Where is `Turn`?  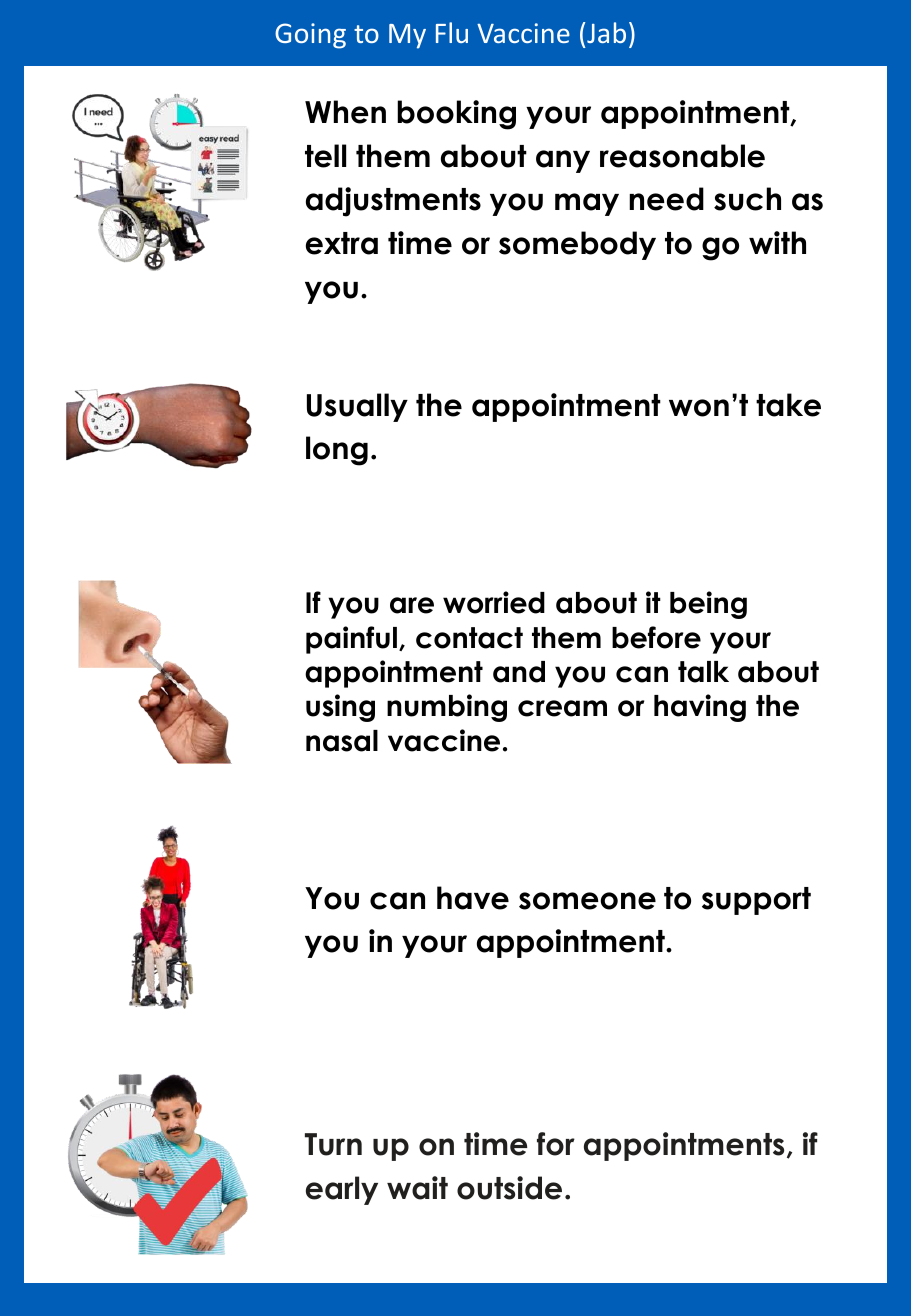 Turn is located at coordinates (333, 1144).
